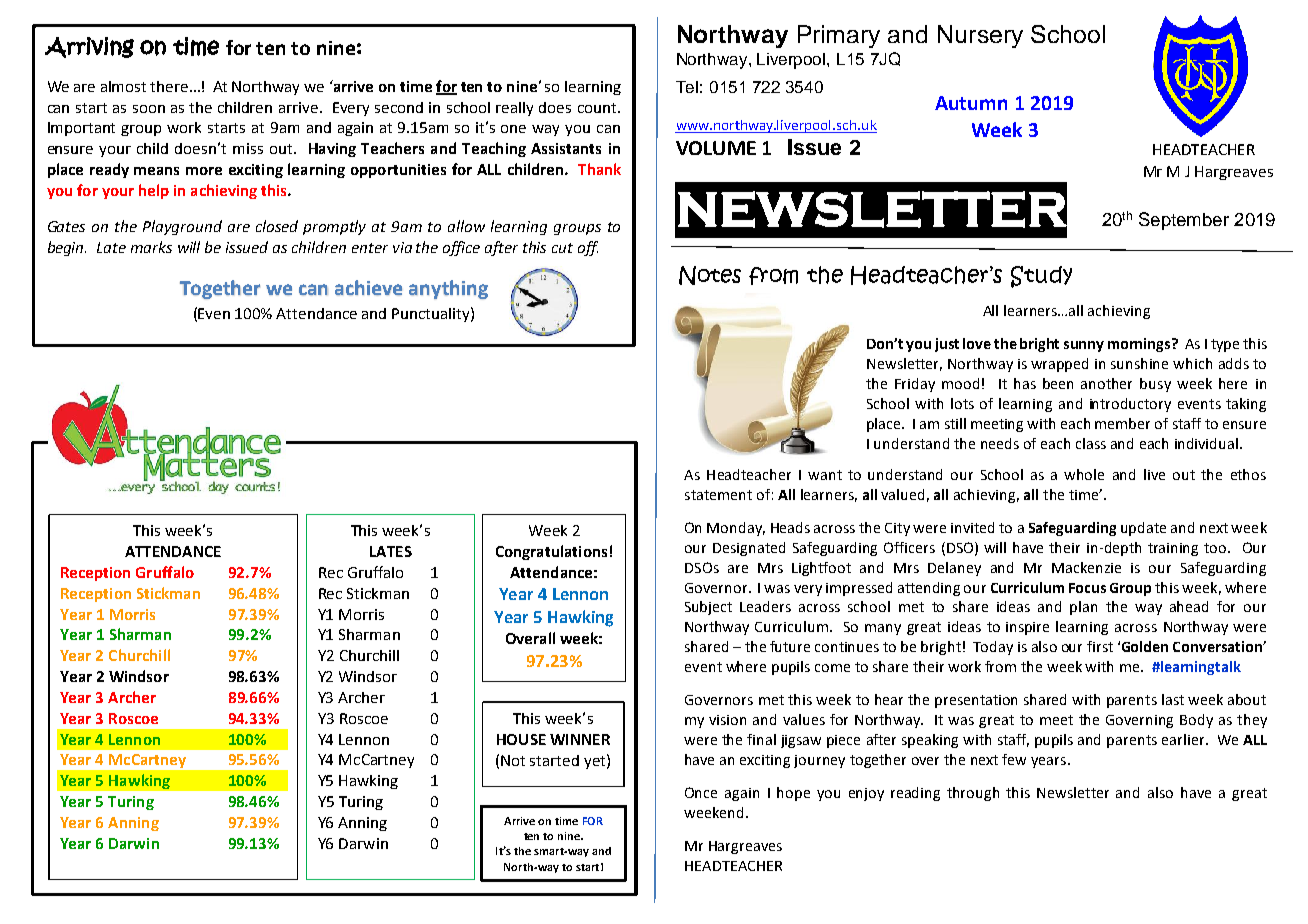 The image size is (1308, 924). Describe the element at coordinates (368, 287) in the document. I see `achieve` at that location.
